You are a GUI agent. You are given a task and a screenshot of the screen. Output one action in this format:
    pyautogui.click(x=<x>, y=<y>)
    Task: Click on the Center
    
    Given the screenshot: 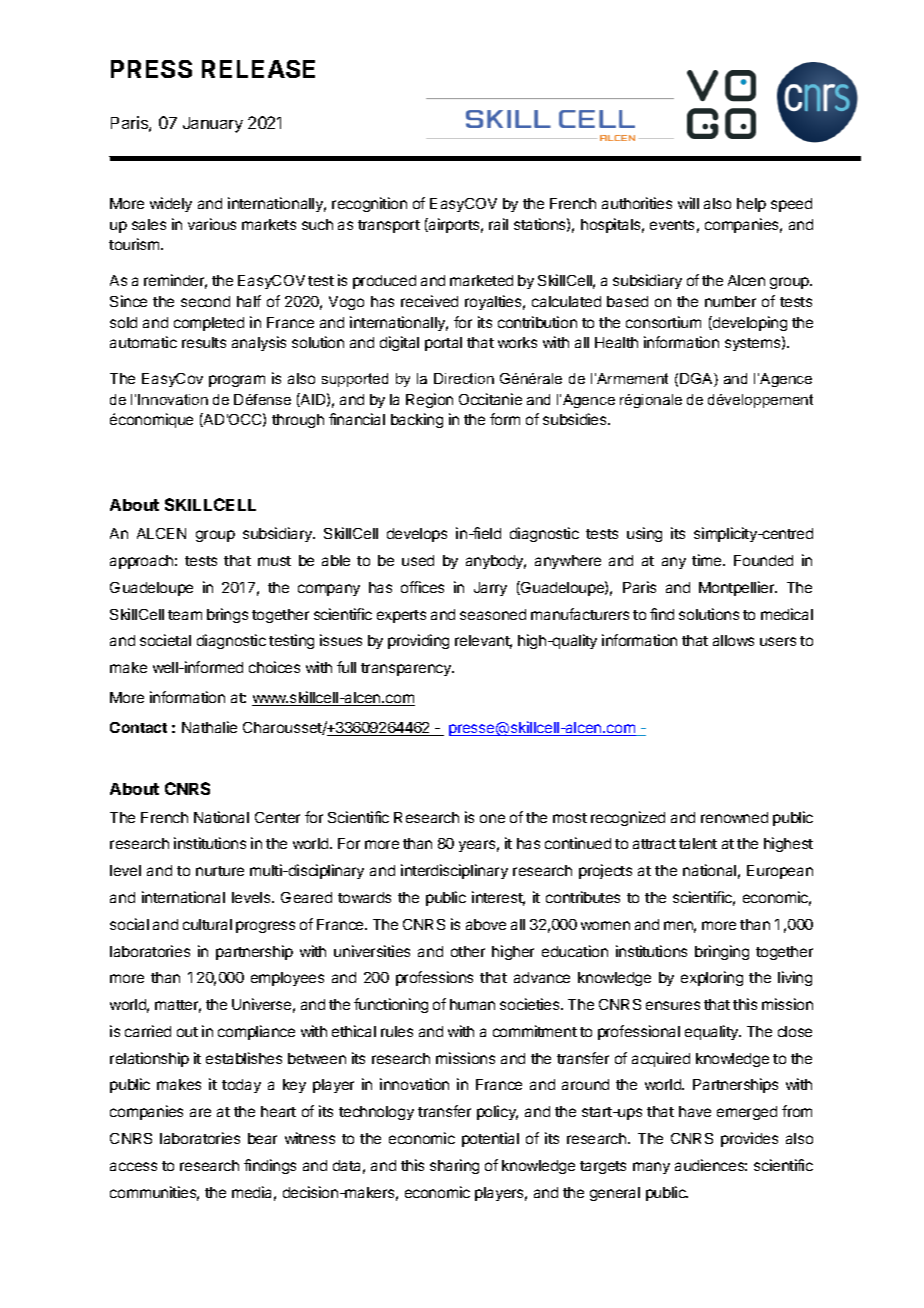 What is the action you would take?
    pyautogui.click(x=277, y=817)
